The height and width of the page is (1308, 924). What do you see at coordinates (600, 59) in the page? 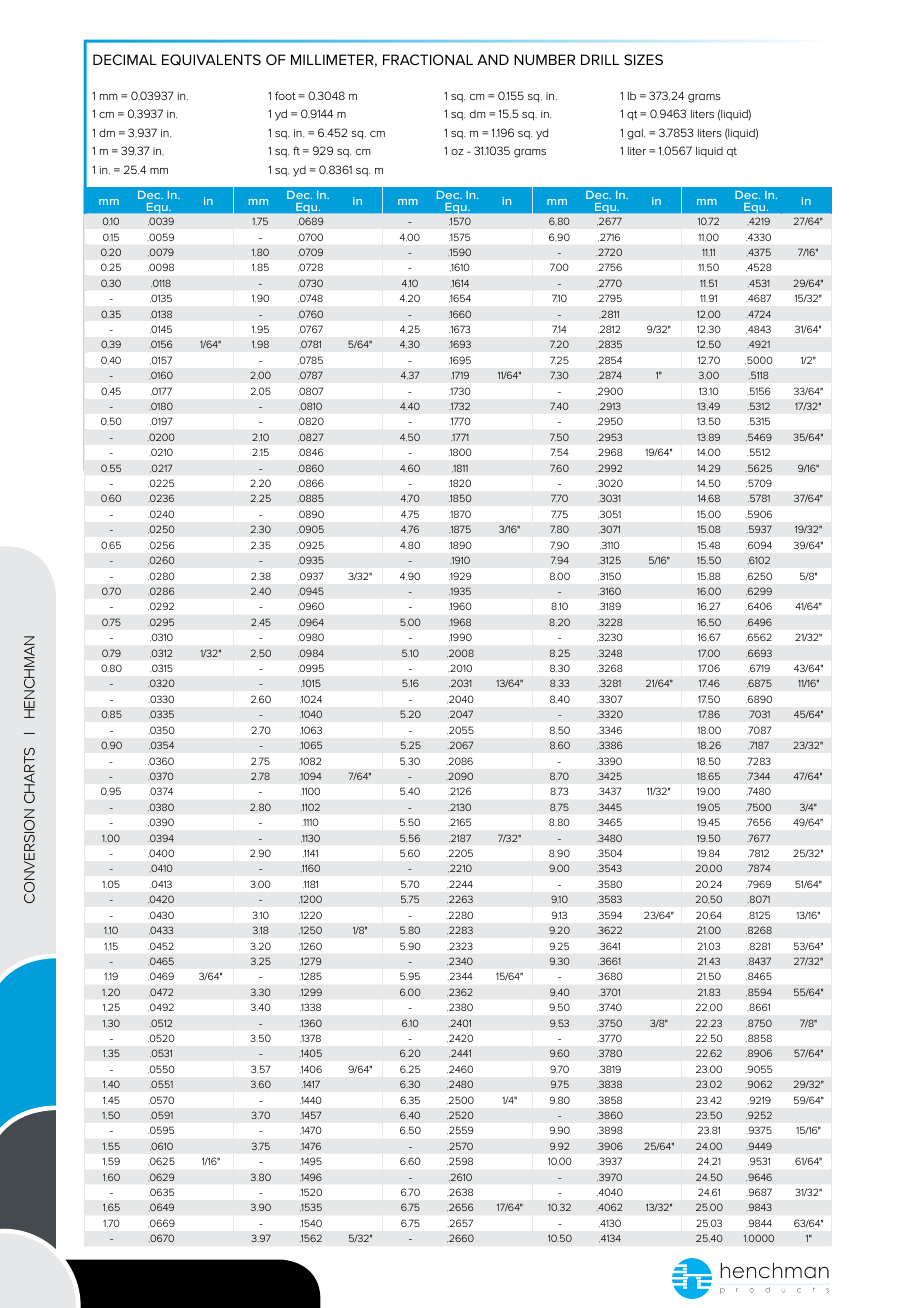
I see `DRILL` at bounding box center [600, 59].
